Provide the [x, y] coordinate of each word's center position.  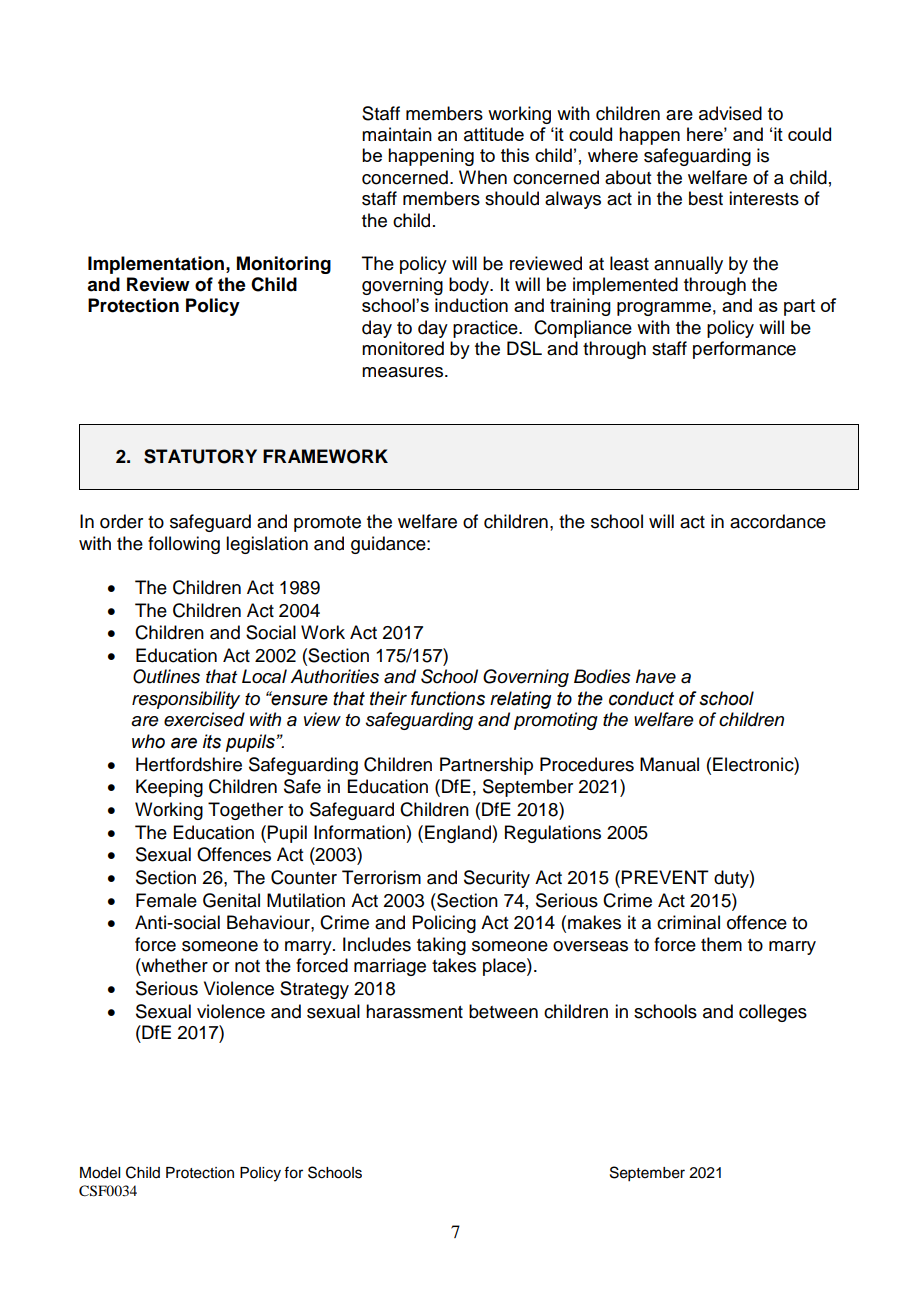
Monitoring [284, 265]
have [656, 676]
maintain [397, 134]
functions [448, 698]
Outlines [166, 676]
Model [100, 1173]
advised [730, 113]
